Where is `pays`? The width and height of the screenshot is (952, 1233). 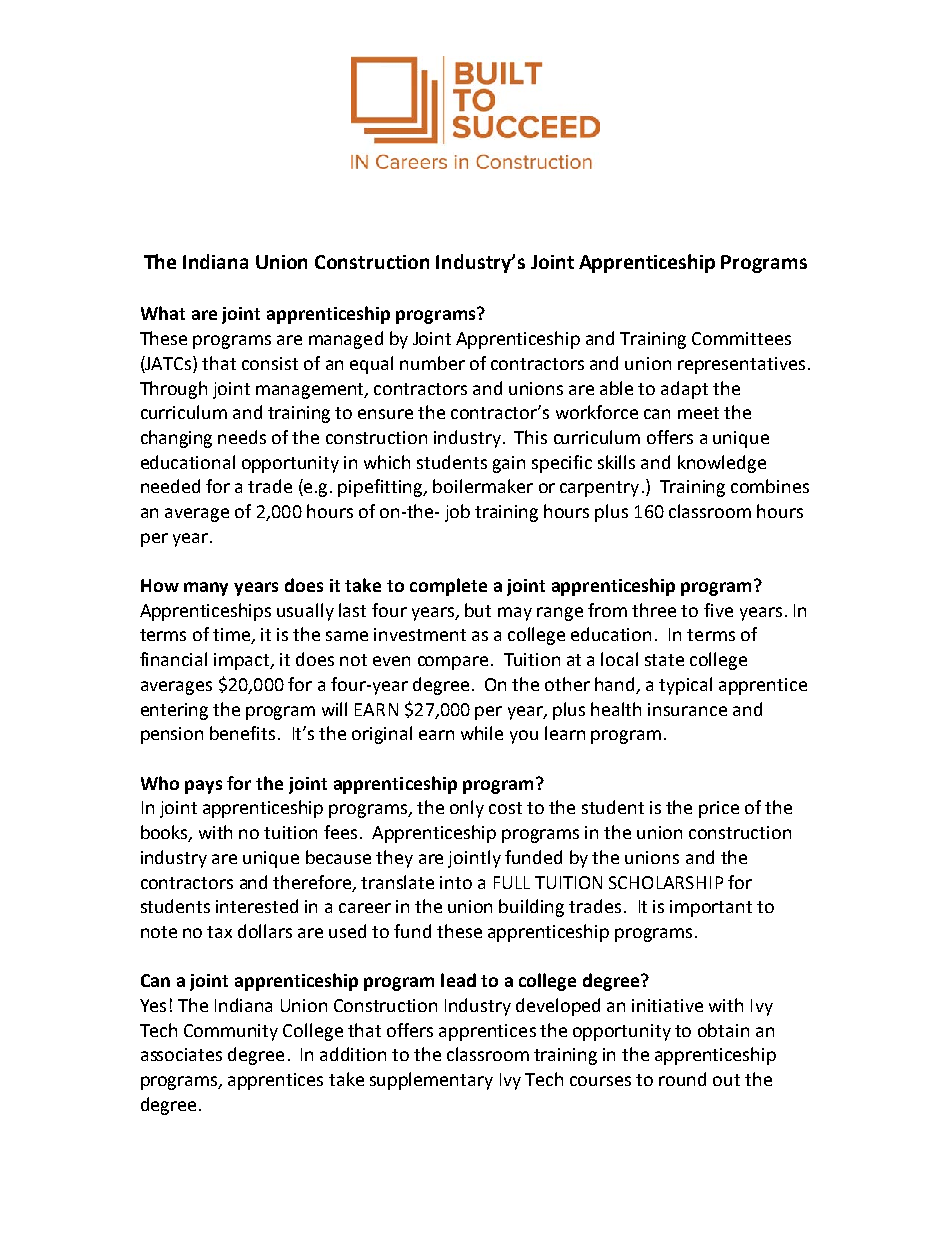 pays is located at coordinates (203, 787).
